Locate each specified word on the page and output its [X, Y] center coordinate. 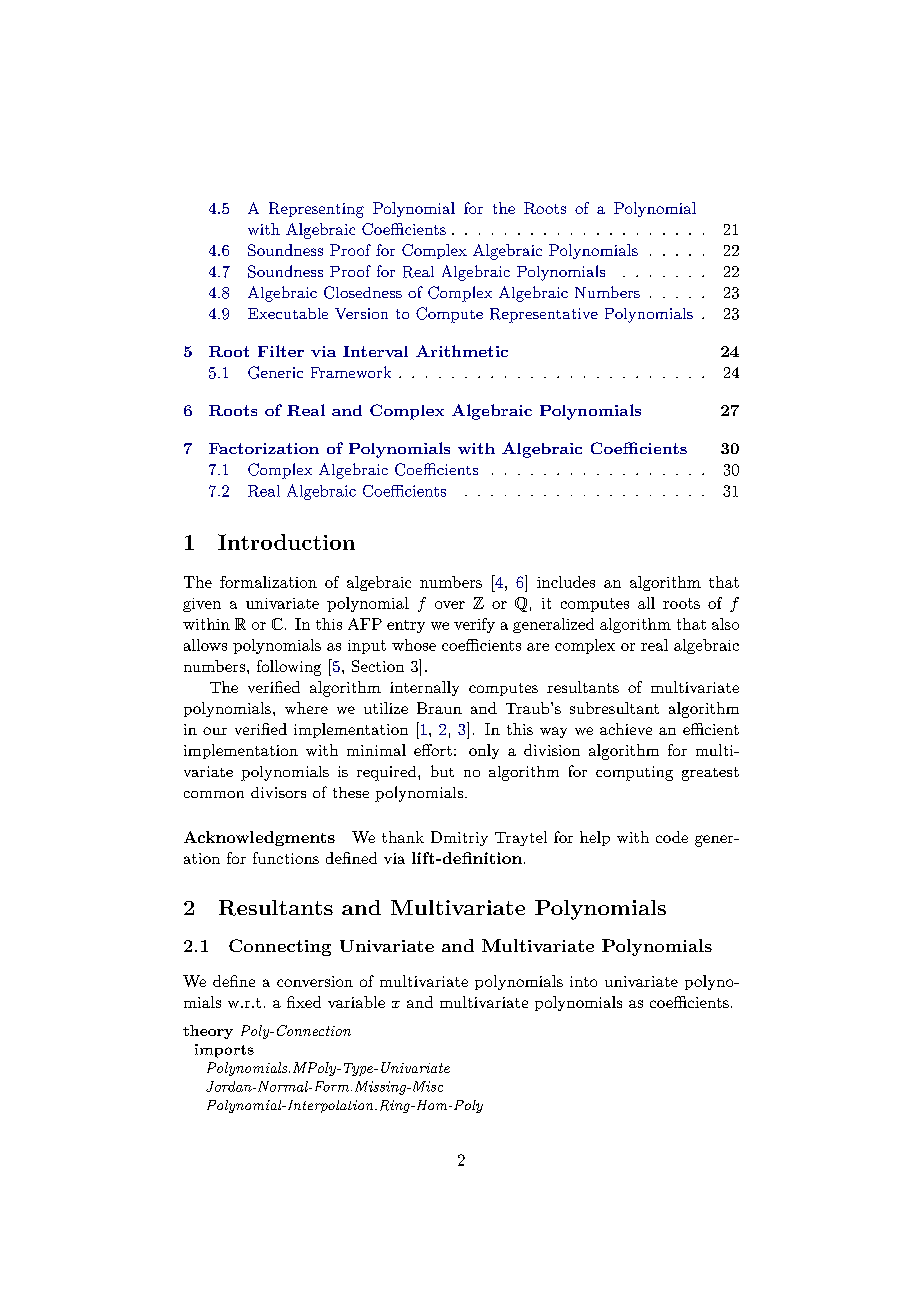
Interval [375, 351]
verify [474, 625]
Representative [544, 315]
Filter [281, 351]
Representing [316, 210]
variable [356, 1002]
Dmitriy [459, 838]
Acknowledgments [259, 838]
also [725, 624]
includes [566, 582]
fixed [304, 1002]
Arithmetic [462, 351]
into [583, 981]
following [289, 668]
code [672, 837]
